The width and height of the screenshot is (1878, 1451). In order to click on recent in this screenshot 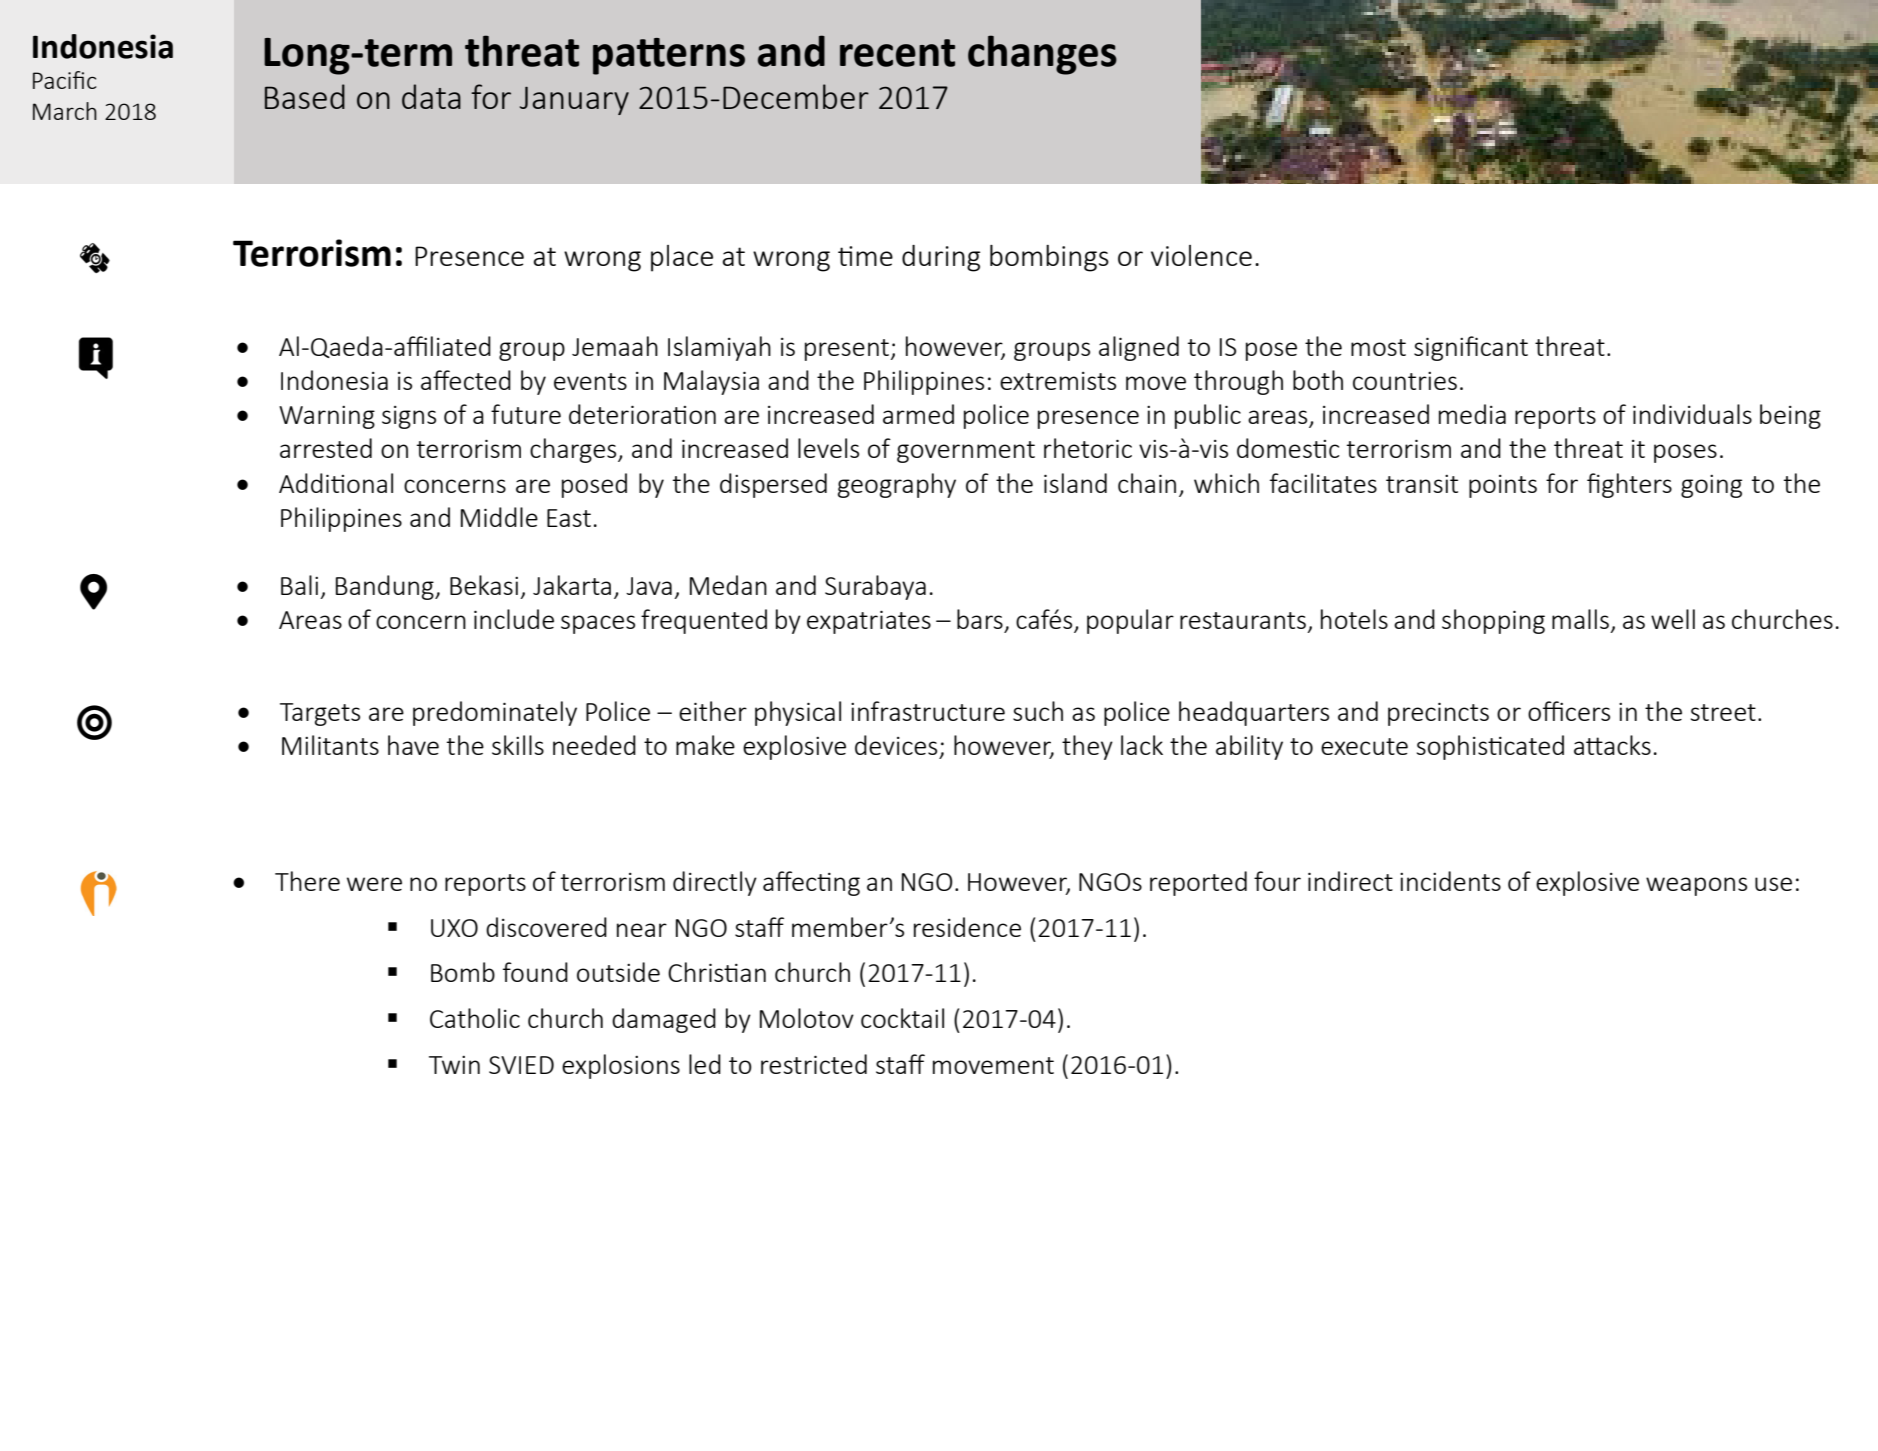, I will do `click(897, 53)`.
